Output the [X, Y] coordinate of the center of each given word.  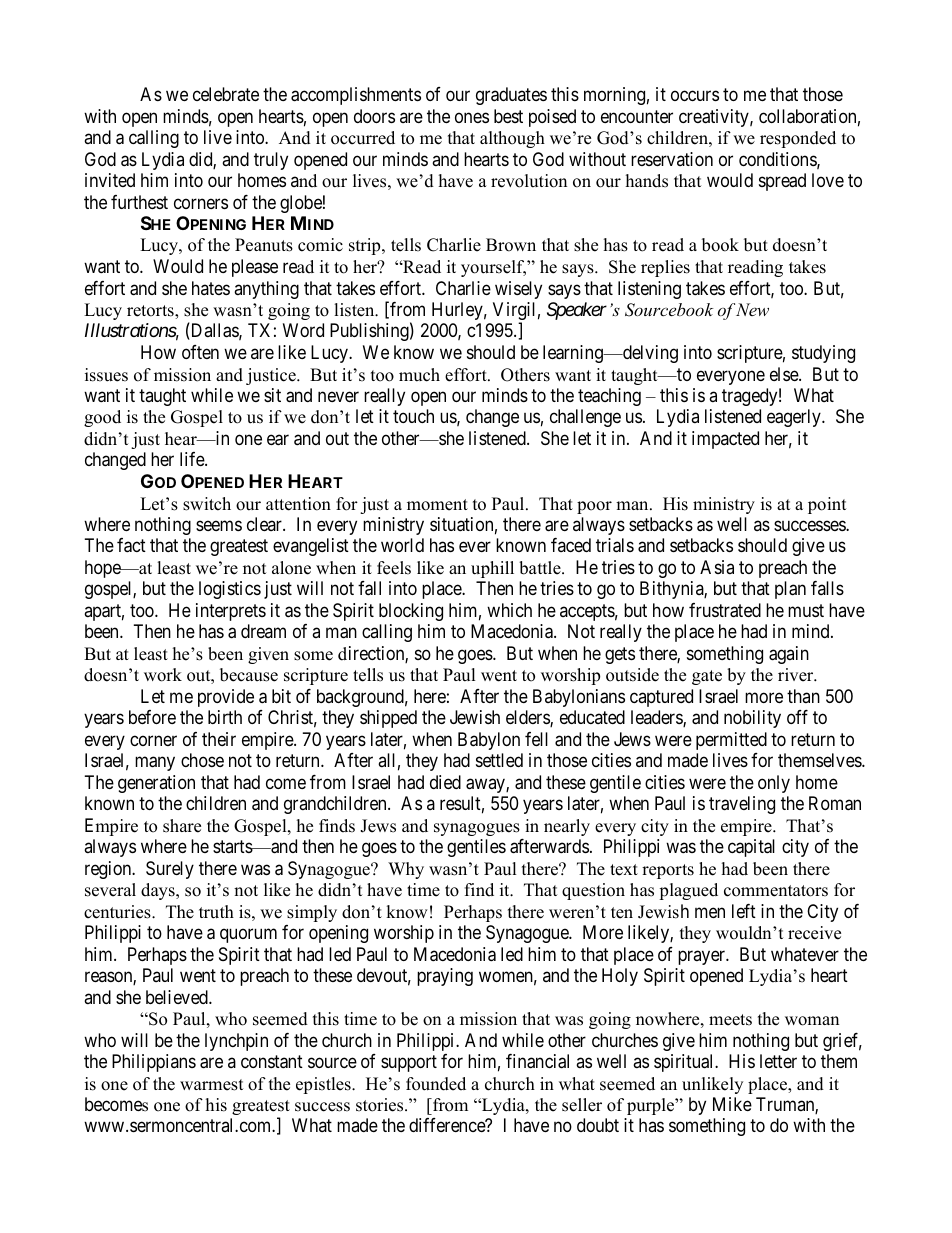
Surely [170, 870]
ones [472, 117]
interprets [231, 612]
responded [798, 139]
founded [436, 1084]
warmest [212, 1085]
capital [751, 848]
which [509, 610]
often [200, 352]
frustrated [725, 610]
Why [406, 870]
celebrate [226, 94]
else [785, 374]
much [419, 375]
